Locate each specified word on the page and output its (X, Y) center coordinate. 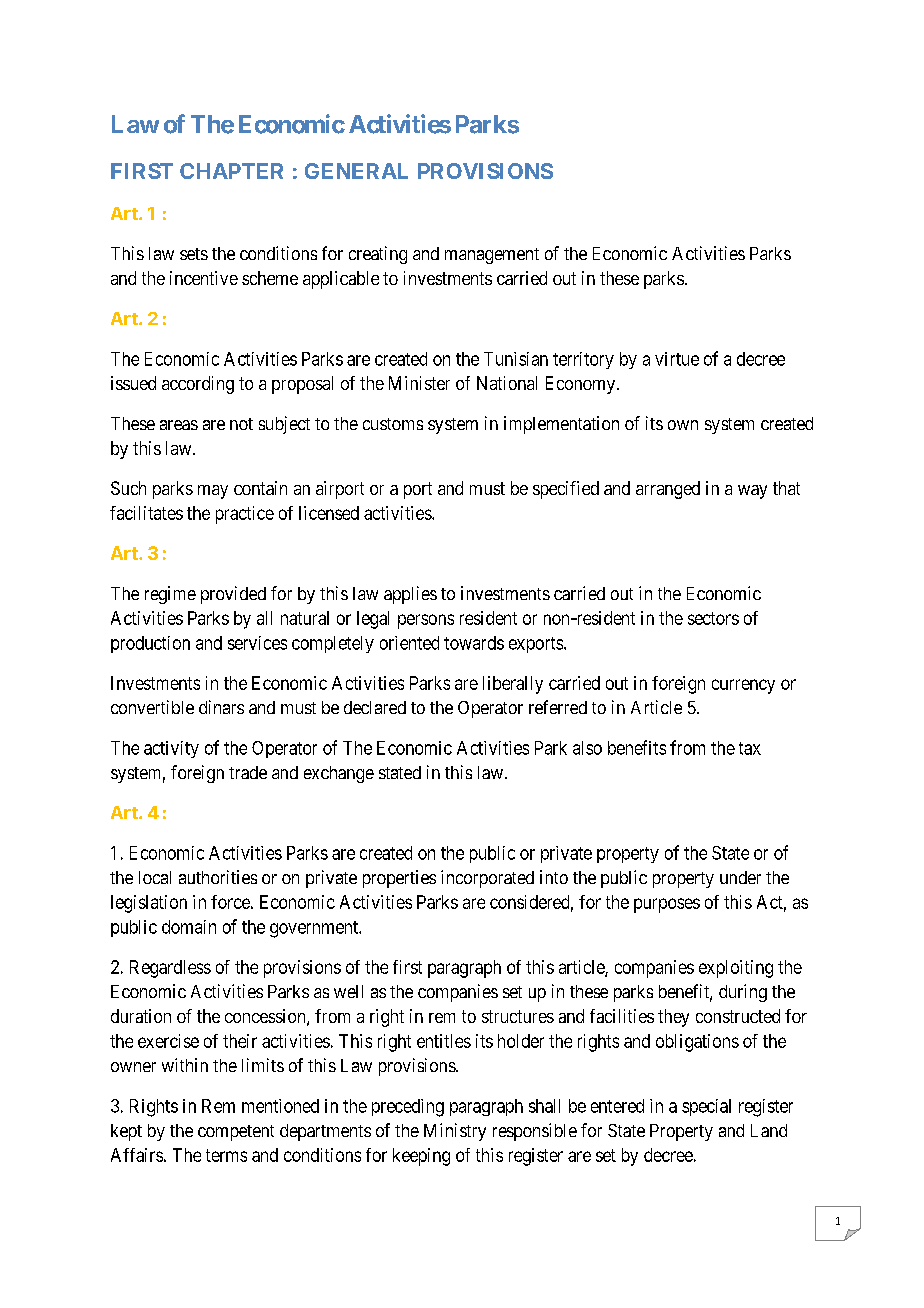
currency (743, 686)
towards (474, 643)
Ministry (455, 1132)
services (257, 643)
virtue (677, 359)
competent (236, 1133)
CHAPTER (231, 171)
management (492, 256)
